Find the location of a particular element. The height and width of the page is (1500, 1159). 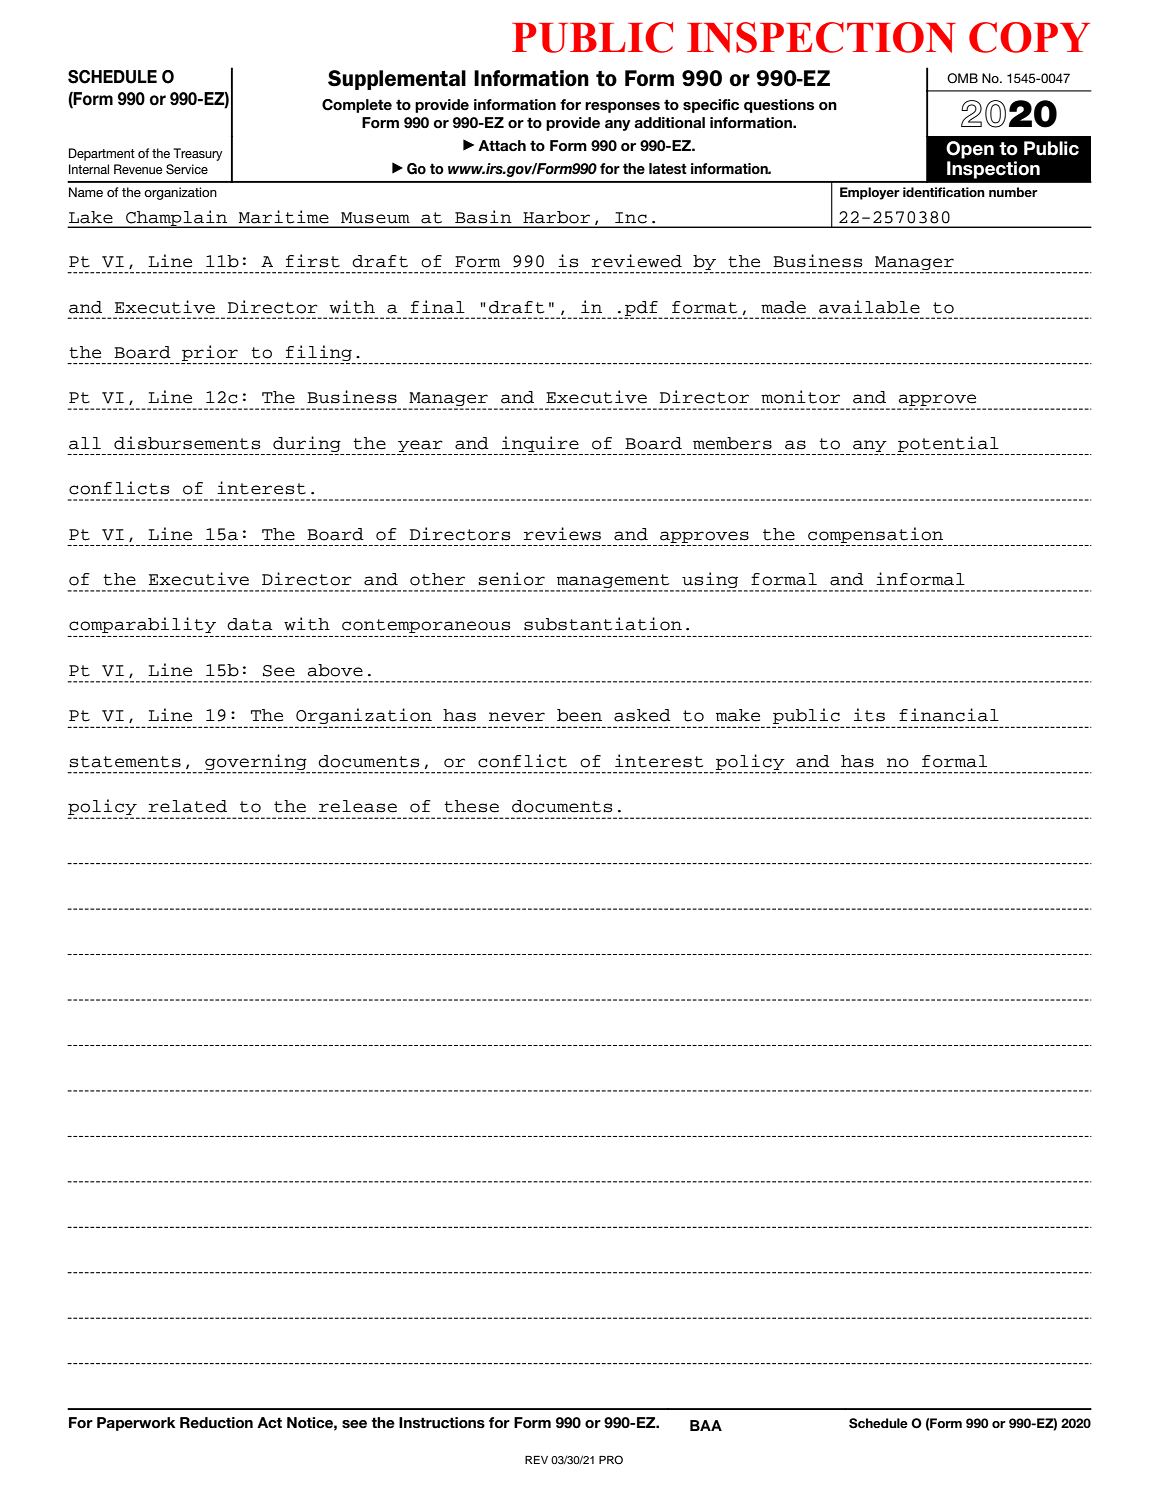

Treasury is located at coordinates (197, 154).
